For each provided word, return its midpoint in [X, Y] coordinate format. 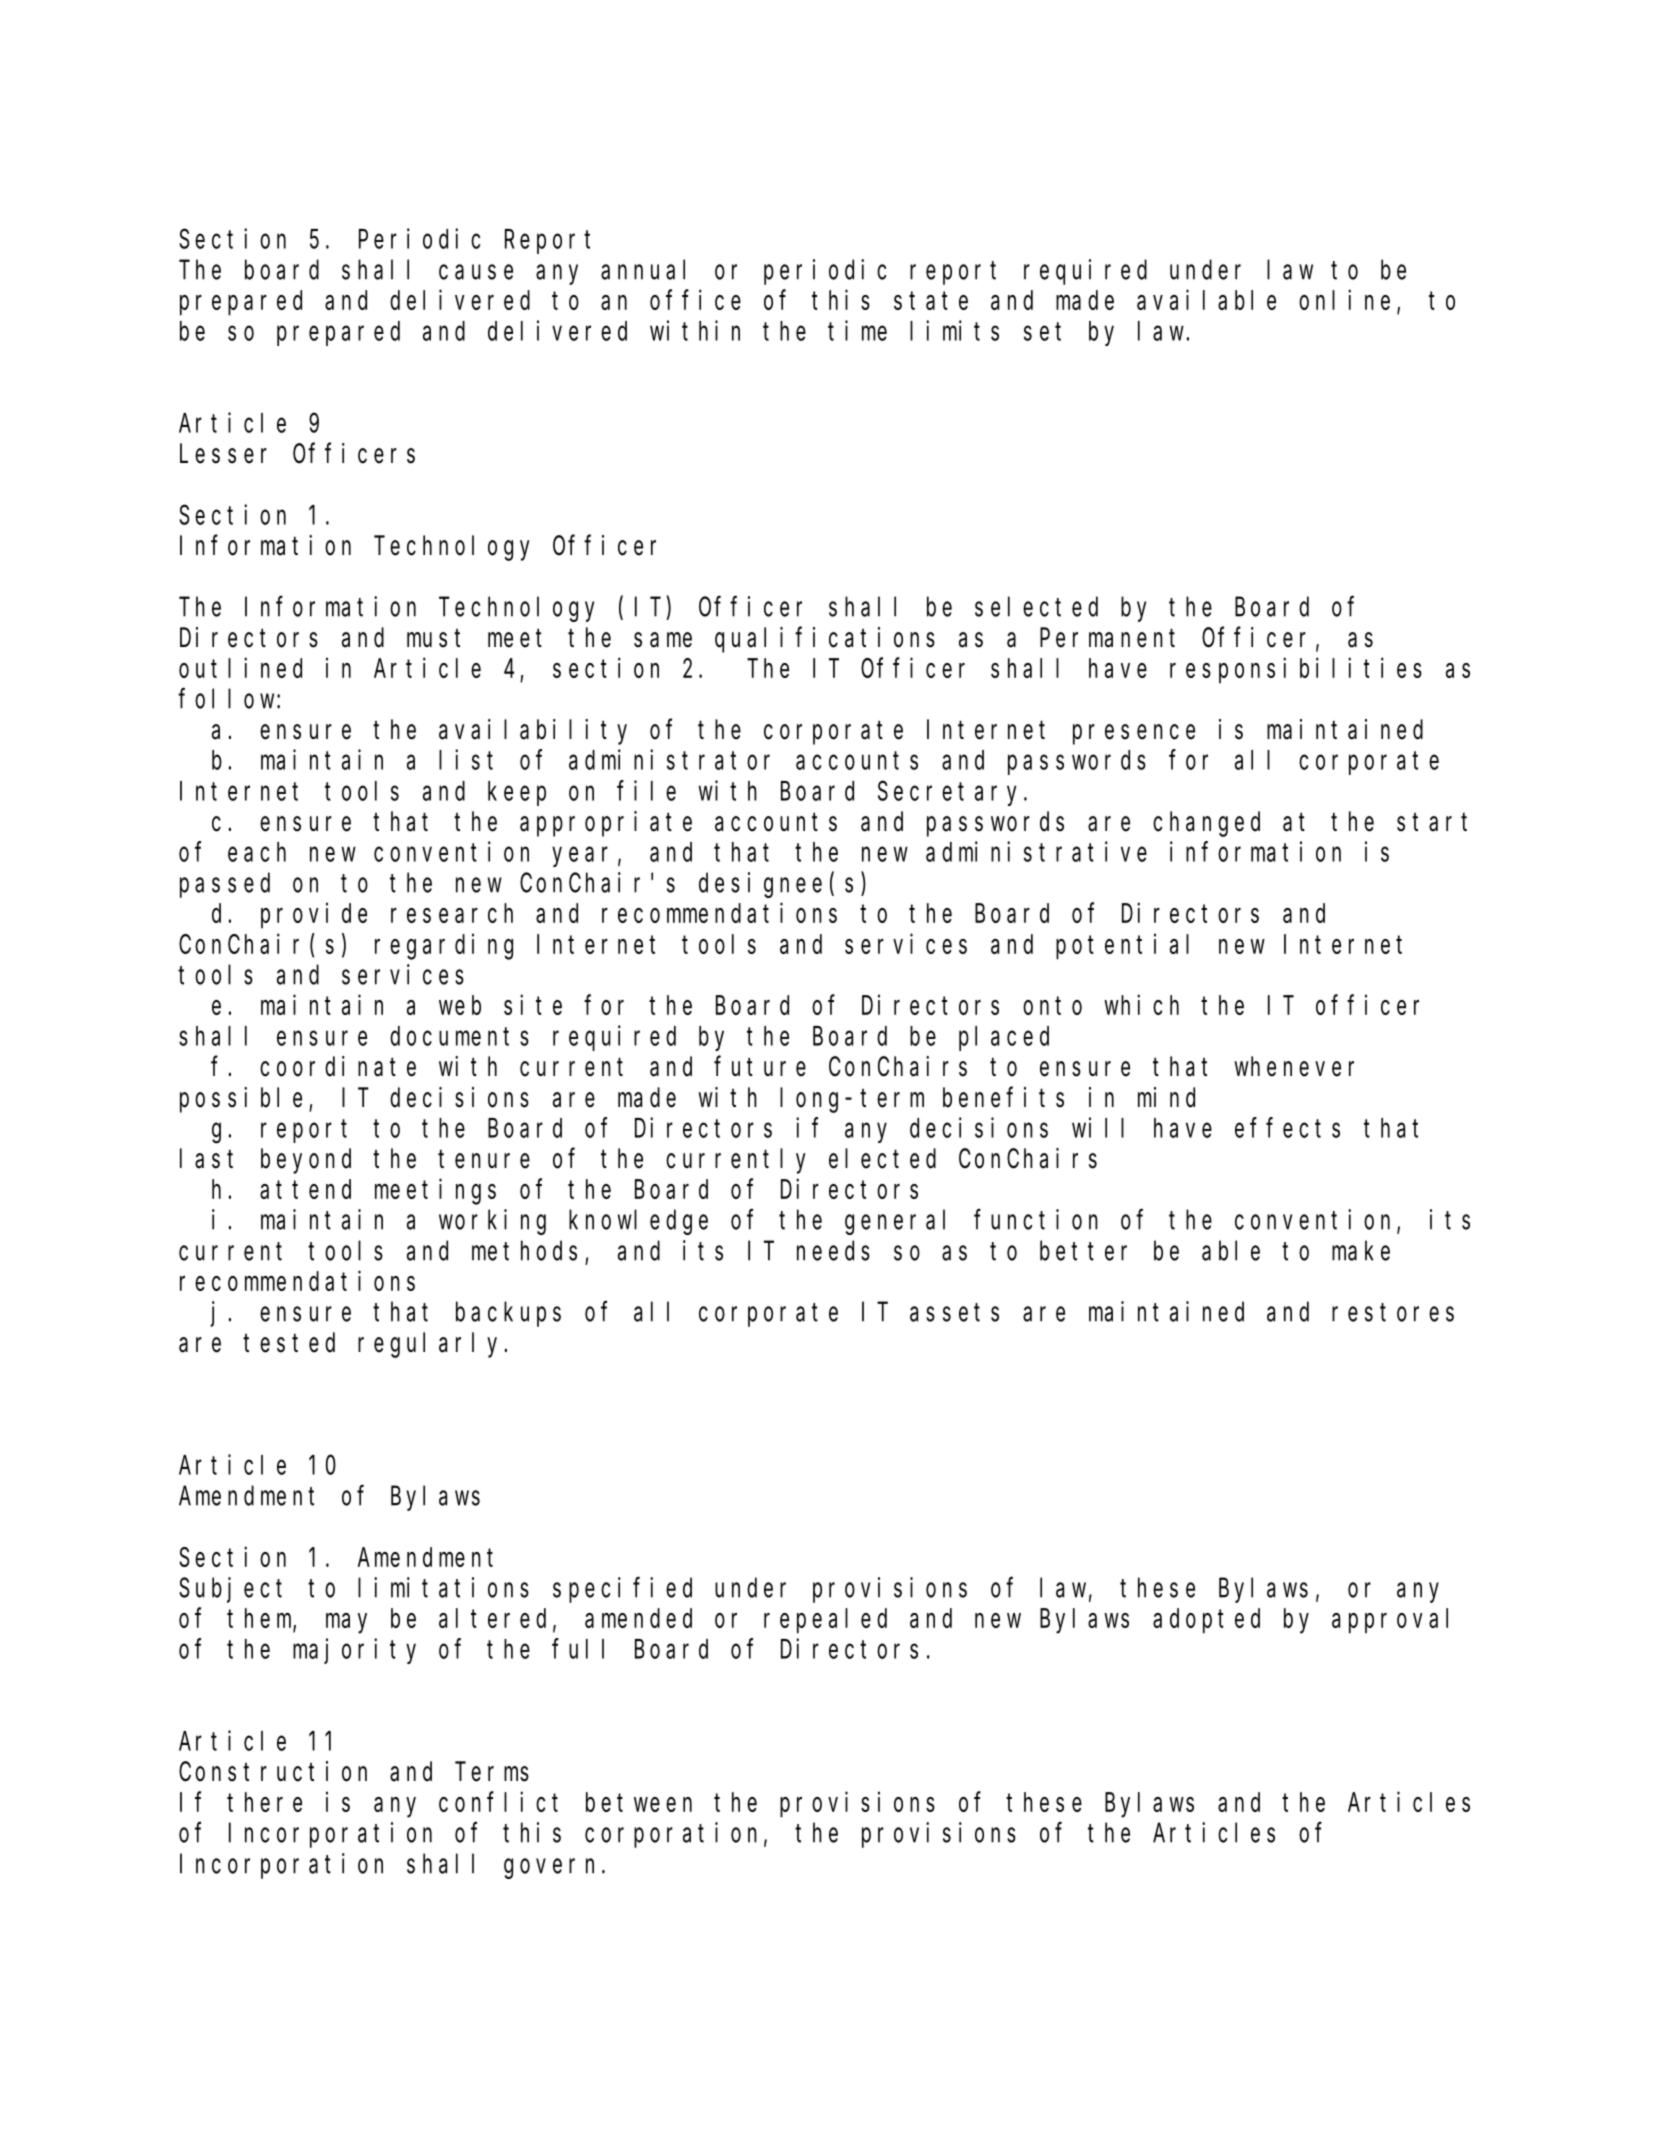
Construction [273, 1771]
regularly [431, 1345]
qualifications [825, 640]
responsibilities [1296, 670]
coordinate [338, 1066]
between [639, 1802]
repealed [825, 1621]
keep [517, 793]
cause [476, 272]
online [1344, 300]
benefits [1003, 1097]
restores [1393, 1313]
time [857, 330]
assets [954, 1313]
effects [1287, 1128]
